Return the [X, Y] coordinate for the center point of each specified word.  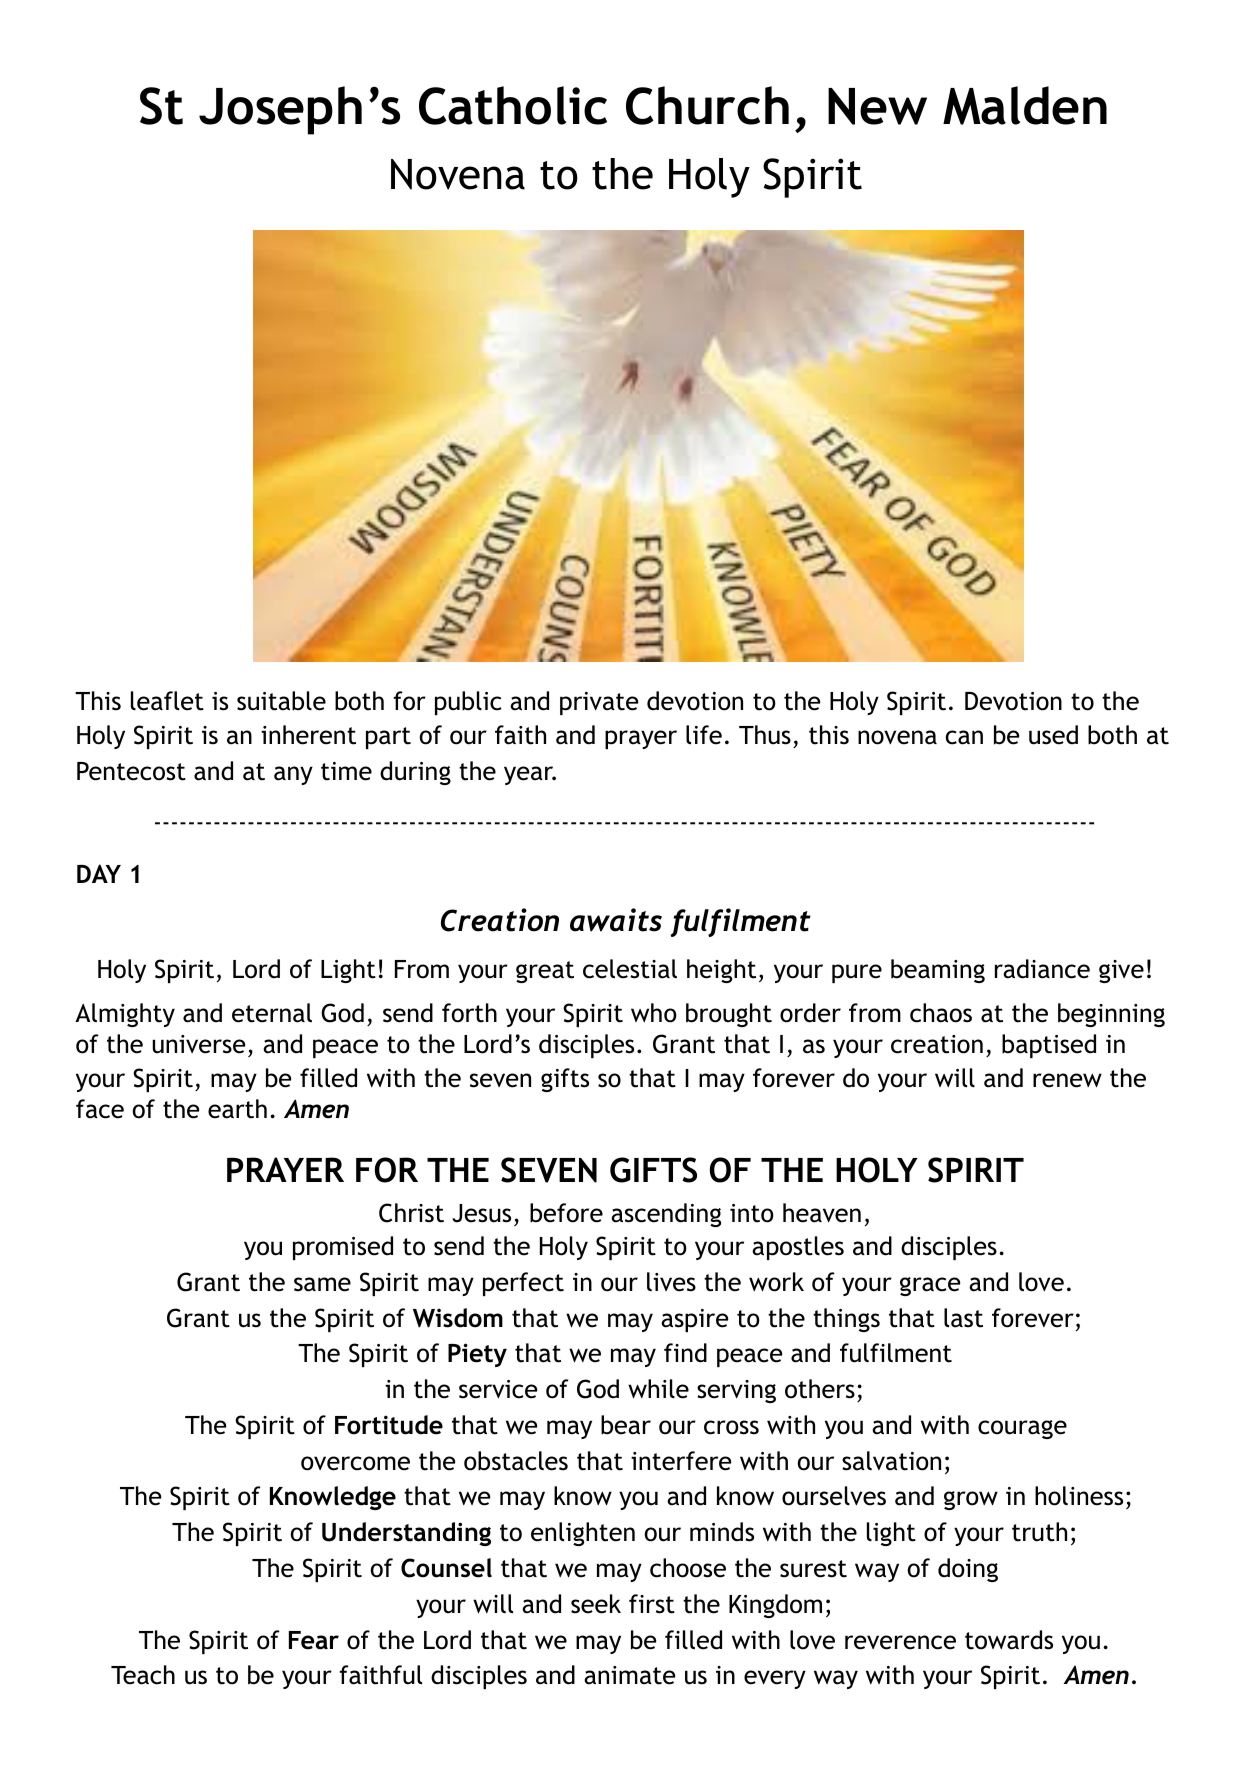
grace [930, 1286]
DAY [99, 873]
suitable [281, 701]
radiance [1042, 969]
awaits [616, 920]
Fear [314, 1640]
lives [671, 1282]
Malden [1025, 105]
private [599, 703]
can [964, 737]
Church [707, 105]
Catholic [513, 105]
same [322, 1284]
